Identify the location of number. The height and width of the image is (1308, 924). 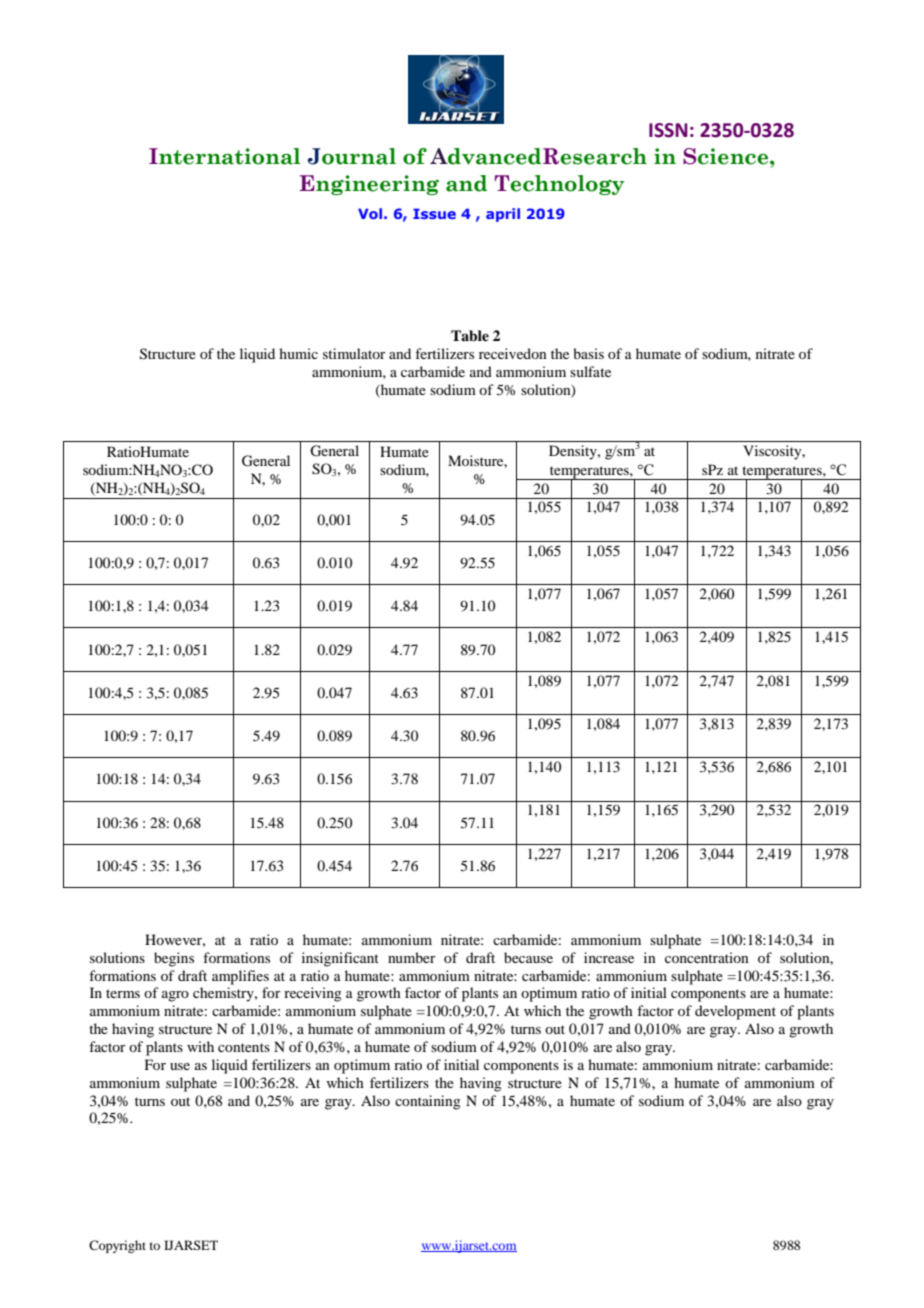
(412, 957).
